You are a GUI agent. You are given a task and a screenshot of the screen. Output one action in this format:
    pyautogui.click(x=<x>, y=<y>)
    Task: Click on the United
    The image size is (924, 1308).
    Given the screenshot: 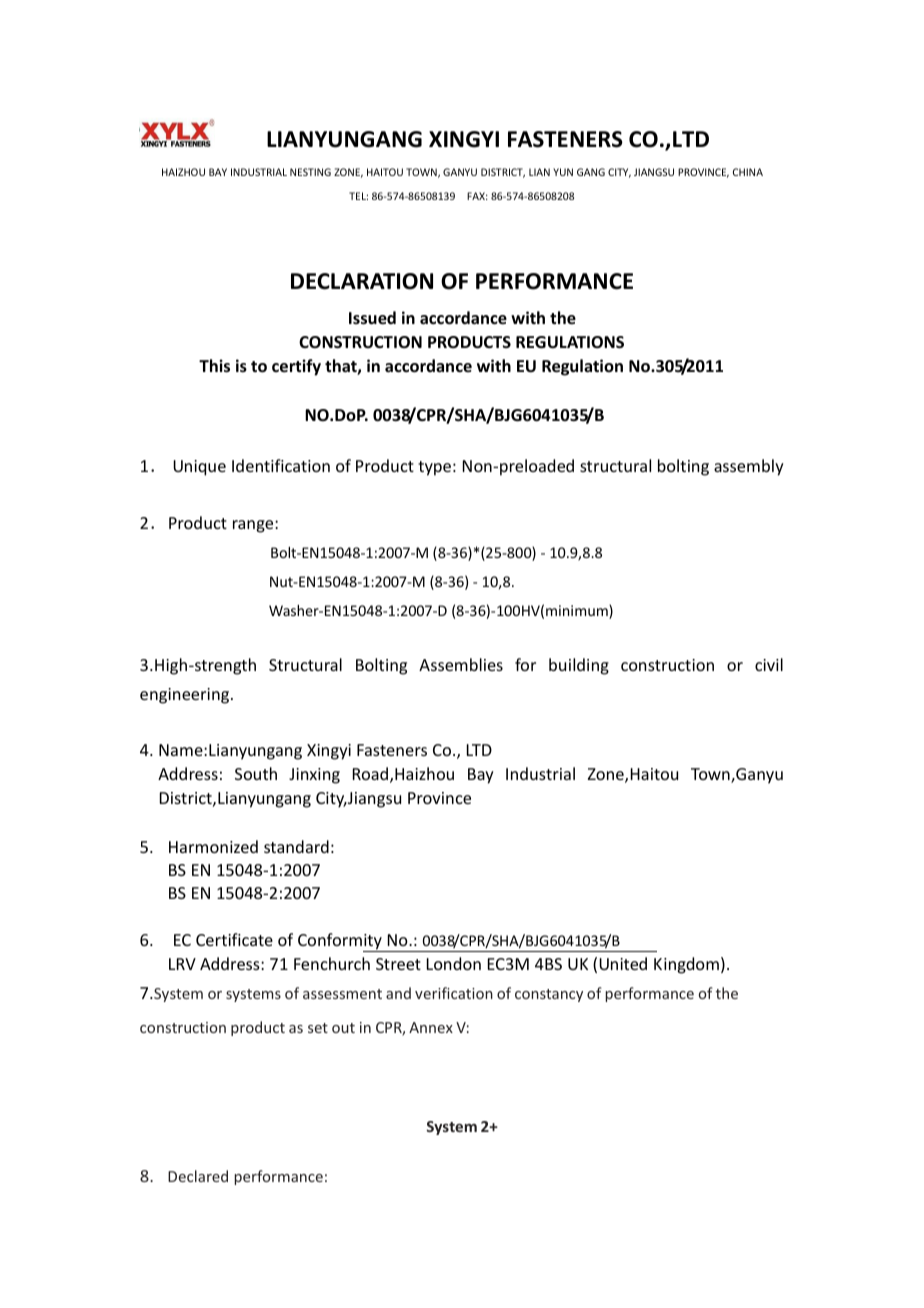 What is the action you would take?
    pyautogui.click(x=623, y=963)
